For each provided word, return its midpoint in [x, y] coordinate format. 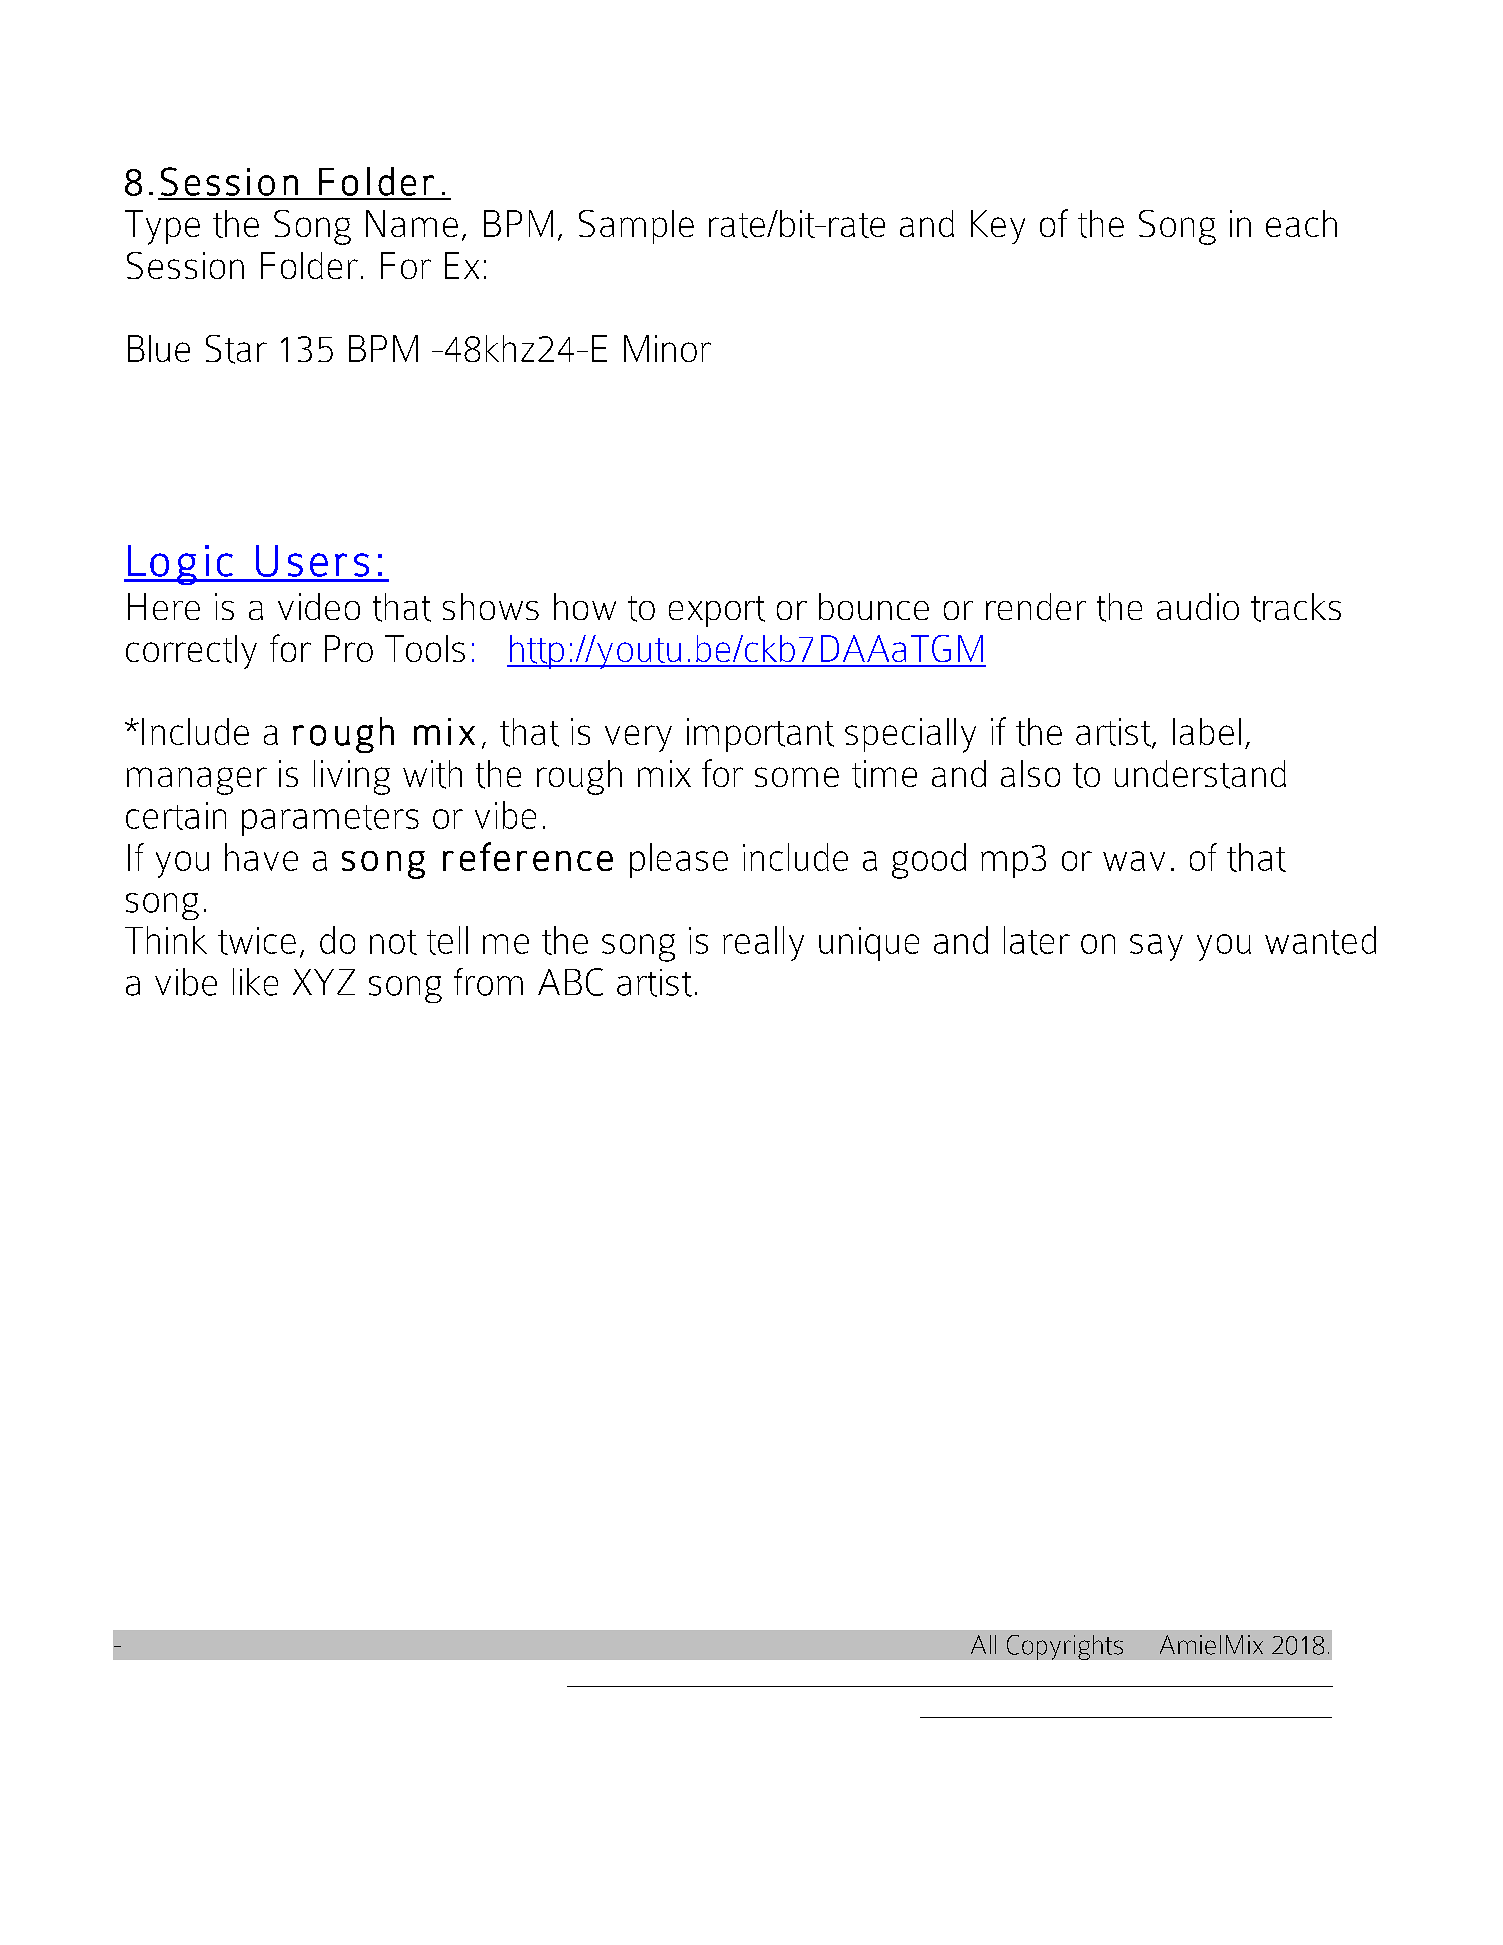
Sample [636, 227]
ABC [570, 982]
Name [412, 223]
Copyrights [1065, 1647]
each [1301, 223]
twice [257, 941]
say [1156, 947]
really [763, 943]
